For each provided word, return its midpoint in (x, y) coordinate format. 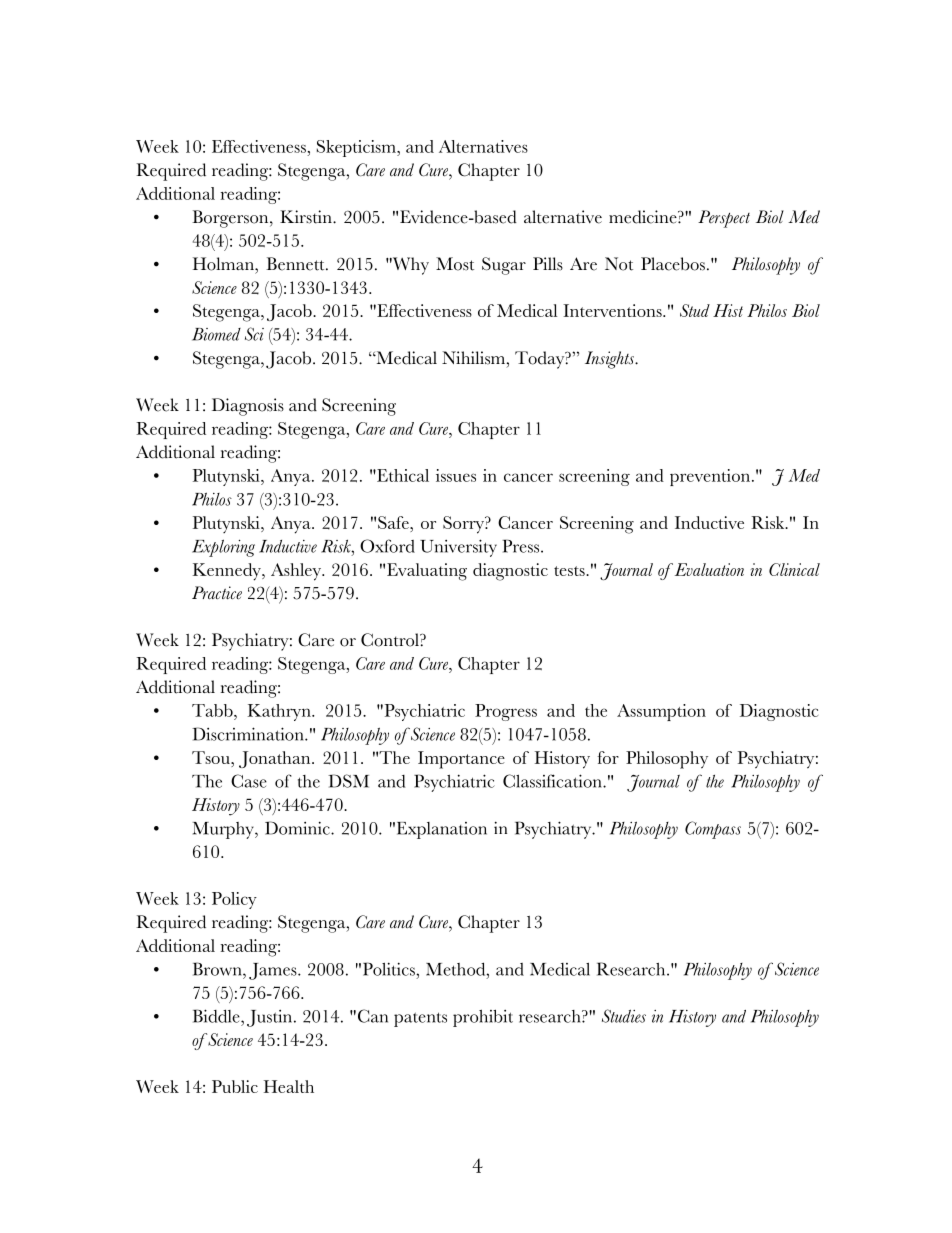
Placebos (673, 264)
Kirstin (307, 217)
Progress (506, 712)
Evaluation (708, 569)
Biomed (216, 334)
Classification (553, 781)
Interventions (613, 310)
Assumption (661, 712)
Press (520, 546)
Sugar (504, 266)
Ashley (297, 572)
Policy (234, 900)
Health (289, 1086)
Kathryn (280, 712)
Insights (611, 360)
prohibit (483, 1018)
